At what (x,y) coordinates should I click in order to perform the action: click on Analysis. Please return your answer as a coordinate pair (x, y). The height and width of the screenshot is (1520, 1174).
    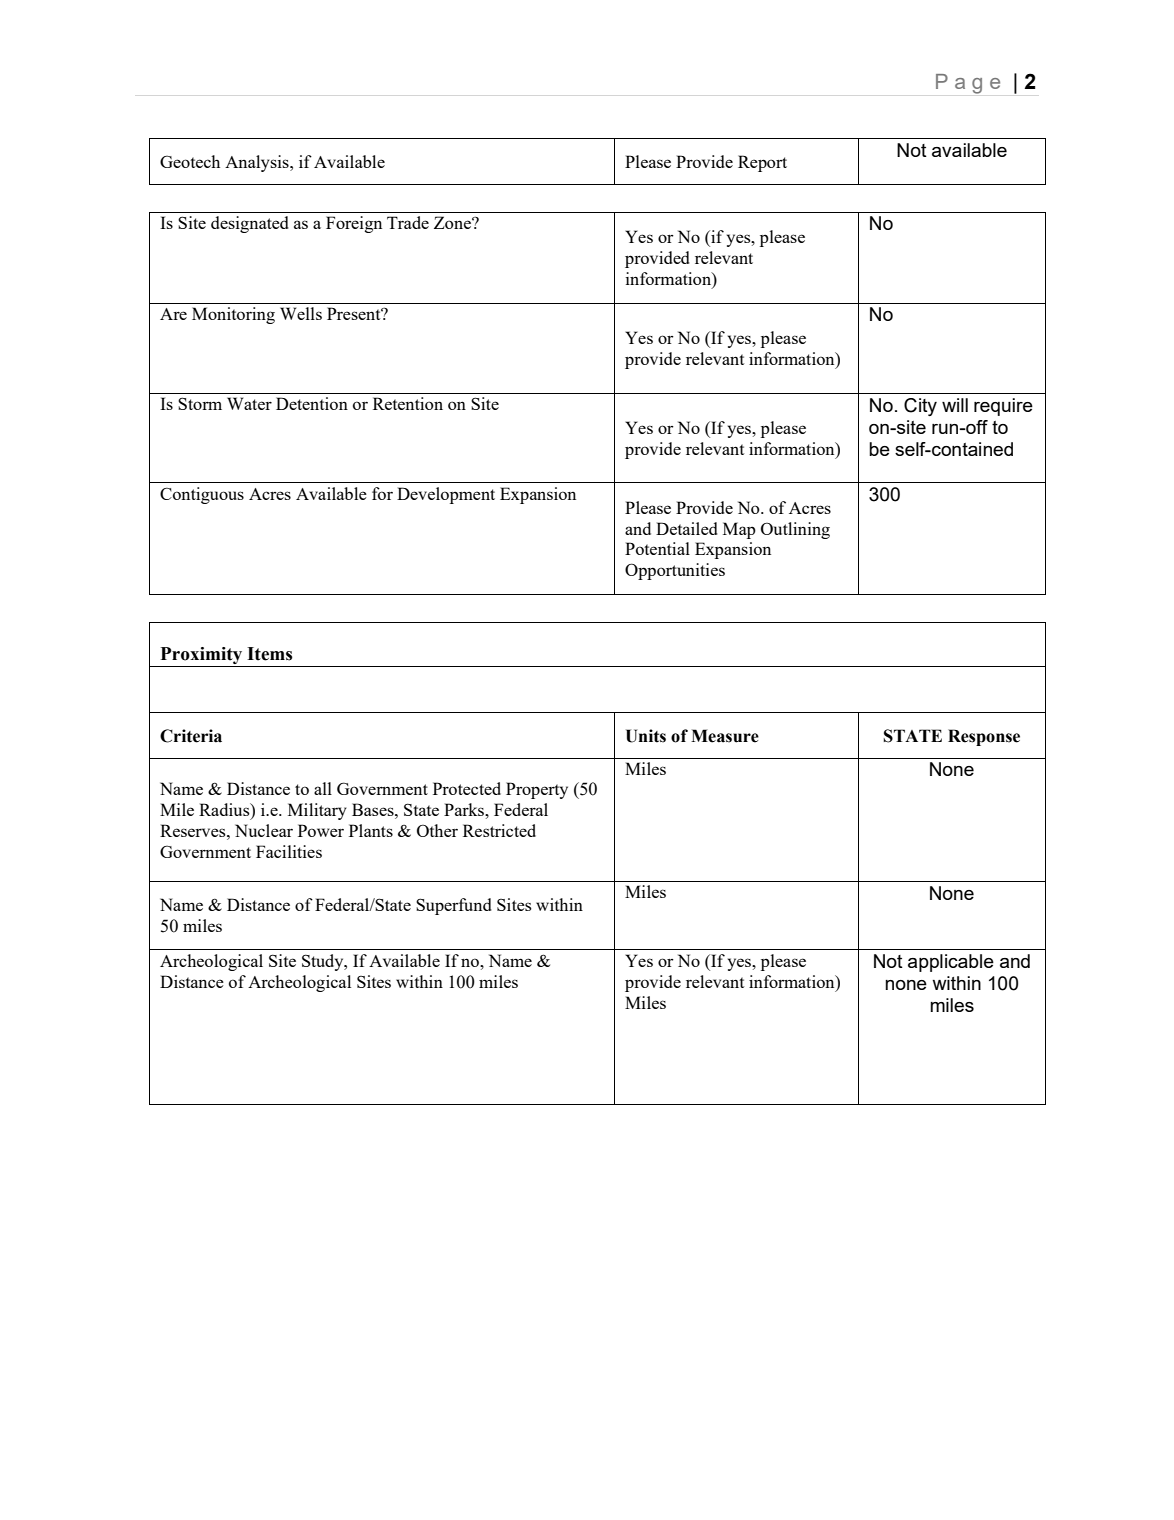
    Looking at the image, I should click on (258, 163).
